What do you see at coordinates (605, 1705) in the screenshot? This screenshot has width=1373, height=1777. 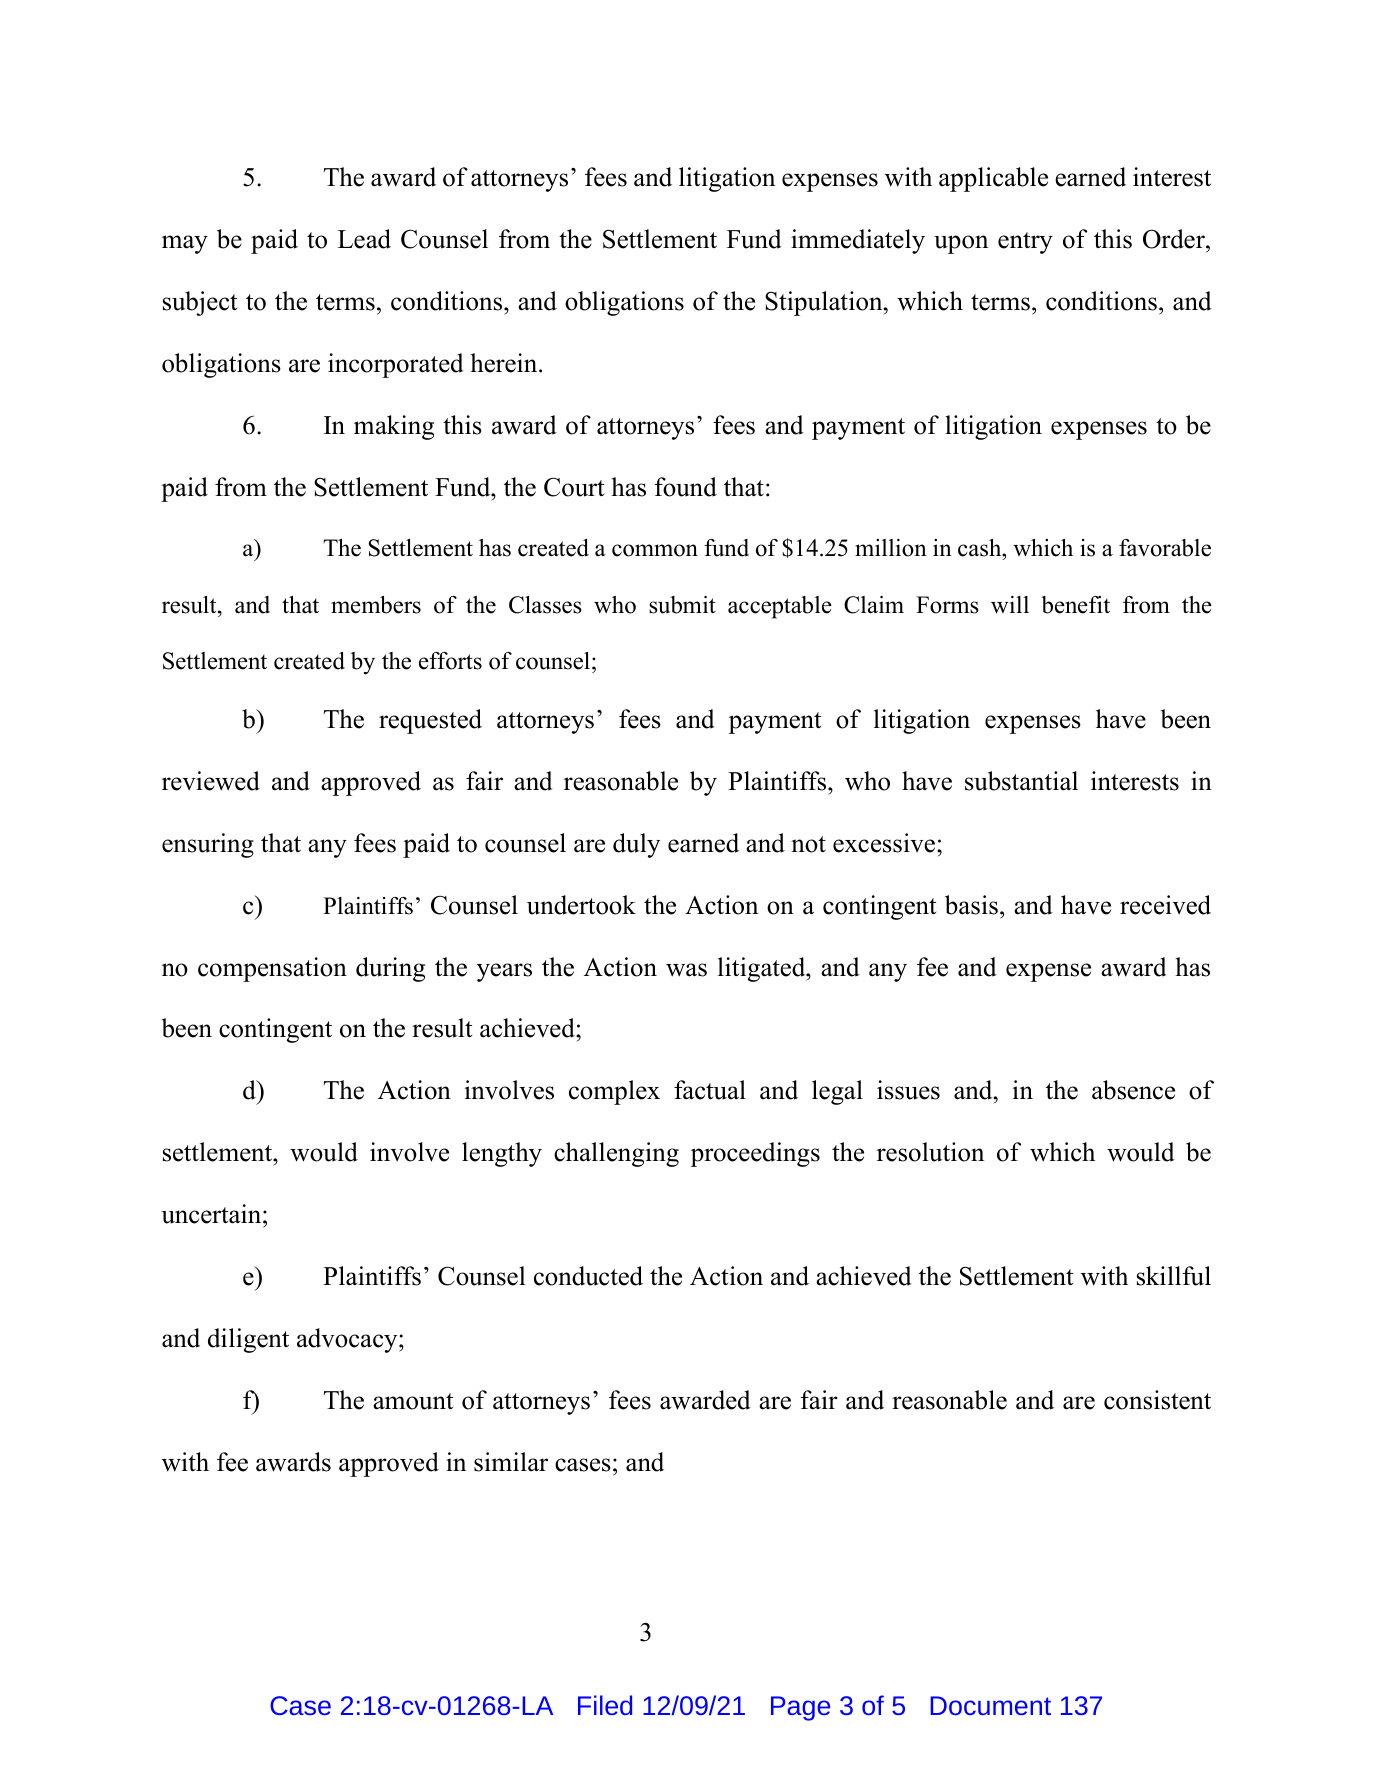 I see `Filed` at bounding box center [605, 1705].
